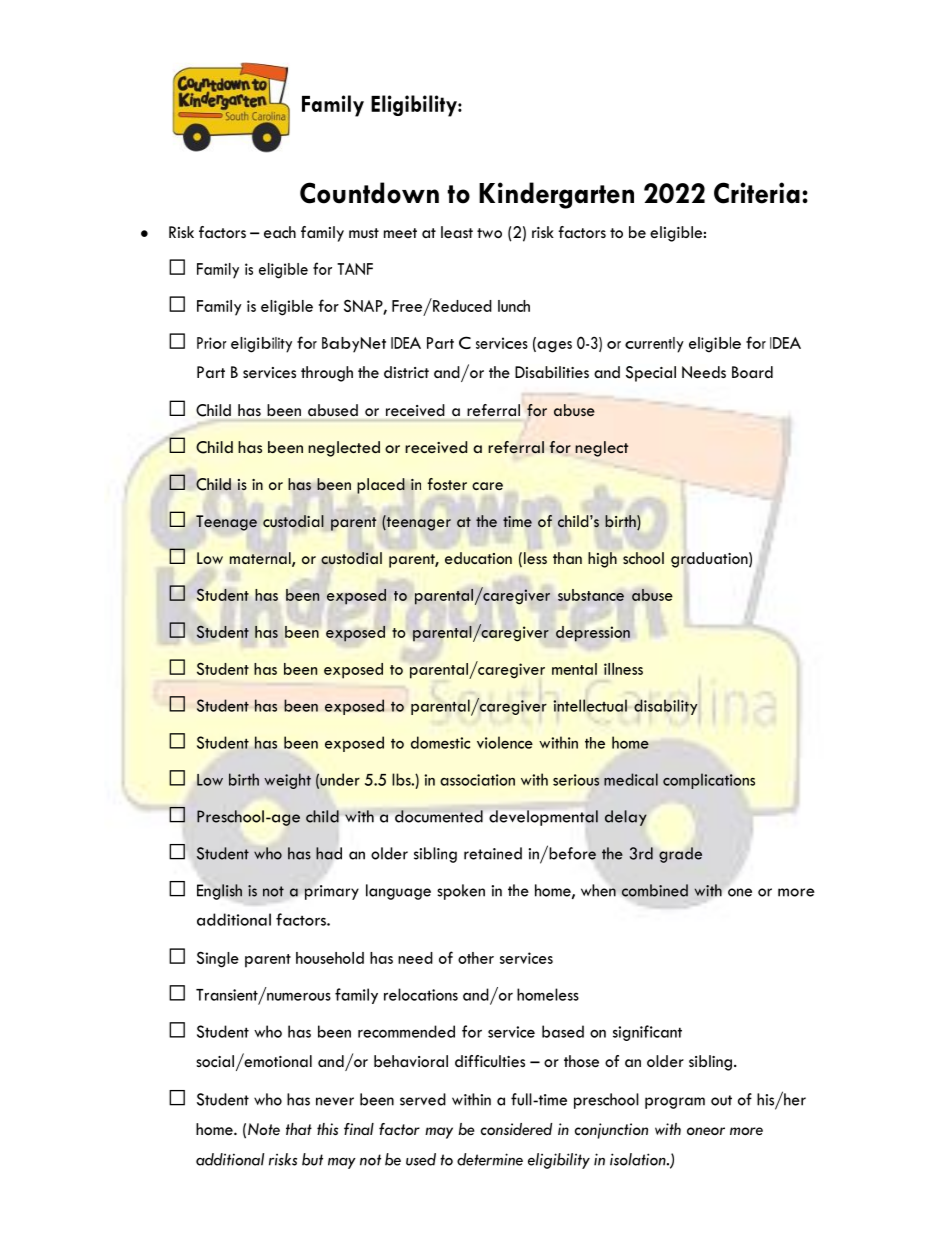 The width and height of the image is (952, 1233). What do you see at coordinates (478, 558) in the image?
I see `education` at bounding box center [478, 558].
